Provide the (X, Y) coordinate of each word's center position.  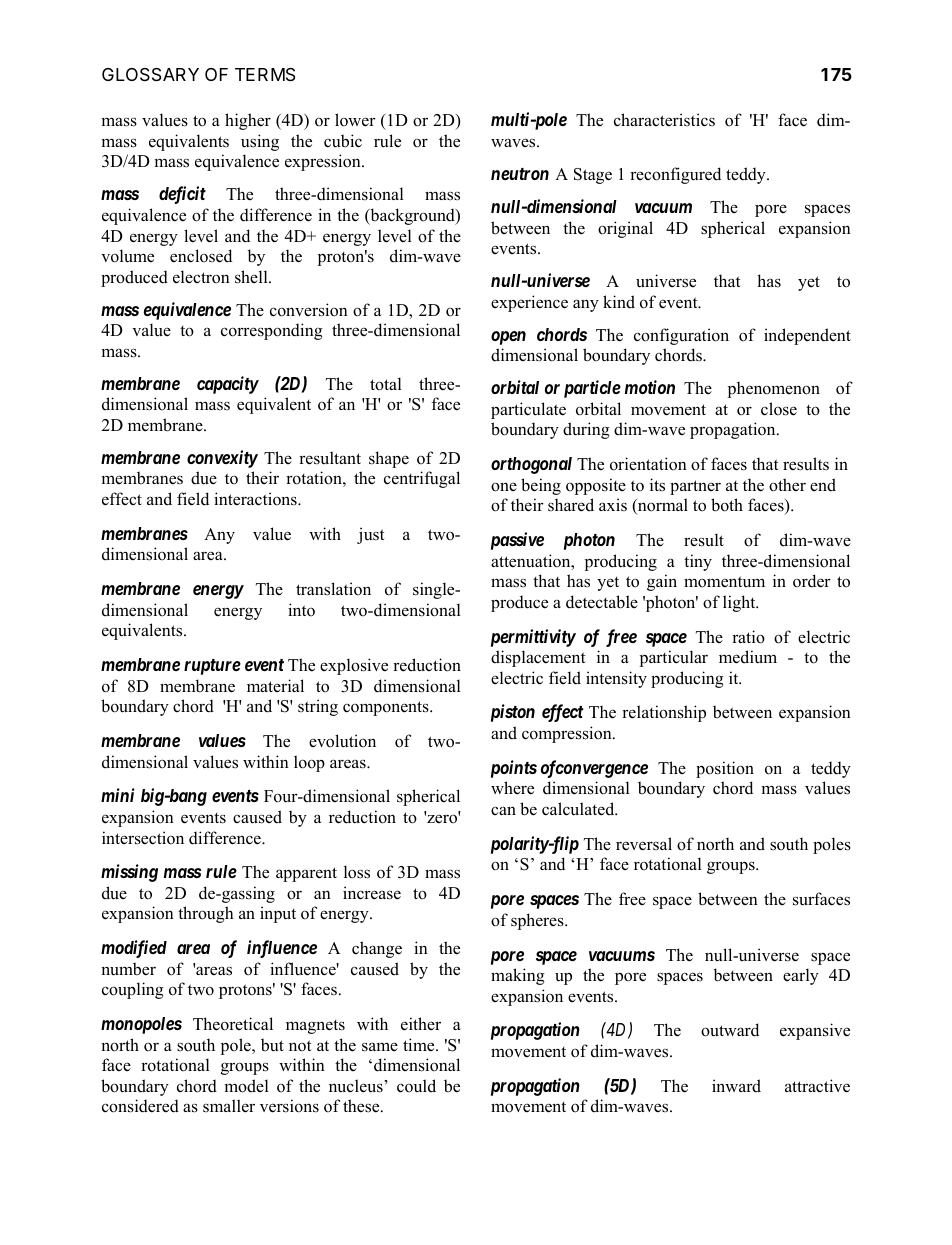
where (512, 788)
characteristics (664, 120)
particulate (528, 410)
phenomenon (774, 389)
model (246, 1086)
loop (309, 763)
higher (248, 121)
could (416, 1086)
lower (355, 120)
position (725, 769)
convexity (222, 459)
